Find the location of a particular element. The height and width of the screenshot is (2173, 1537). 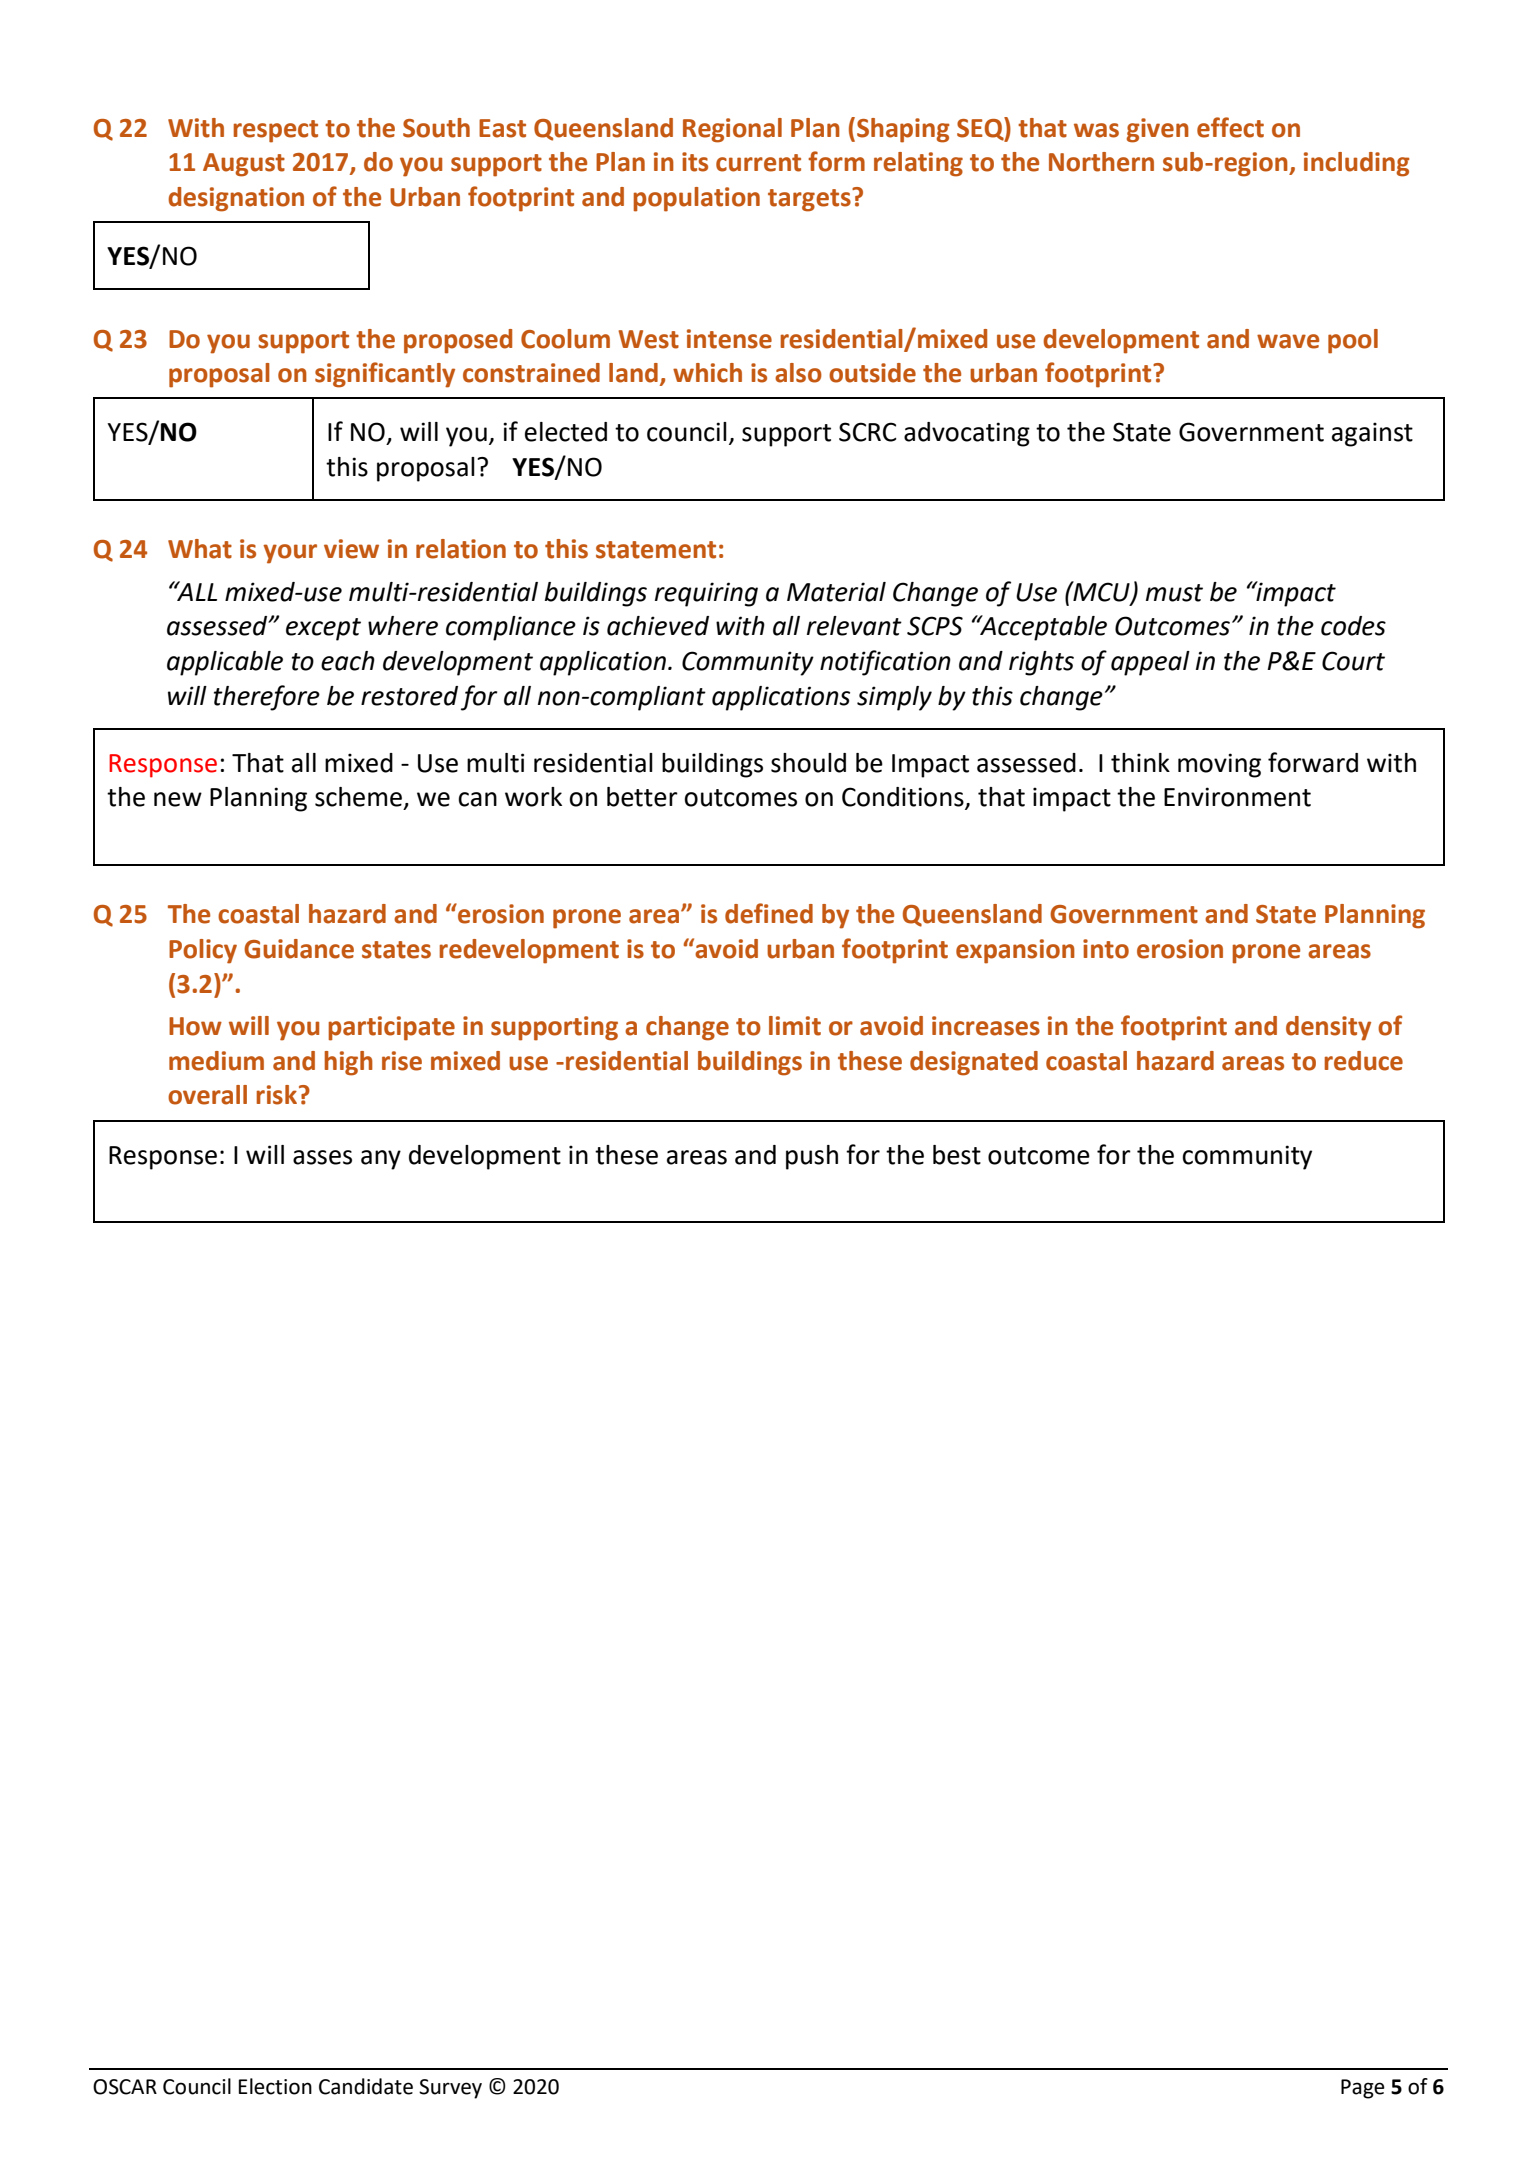

should is located at coordinates (808, 763).
